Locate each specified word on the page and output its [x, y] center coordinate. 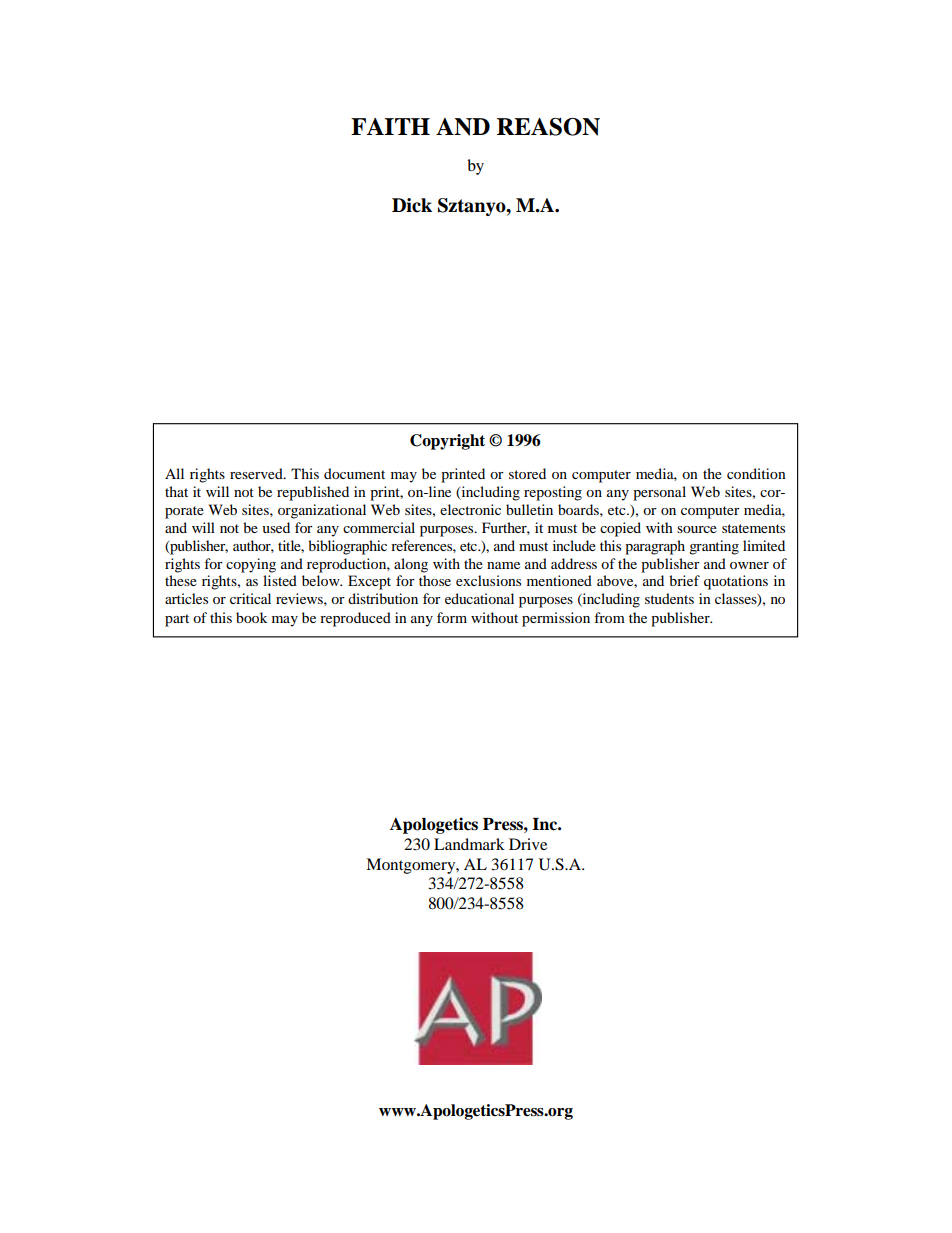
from [609, 617]
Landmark [469, 844]
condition [756, 473]
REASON [548, 127]
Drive [528, 844]
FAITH [390, 126]
